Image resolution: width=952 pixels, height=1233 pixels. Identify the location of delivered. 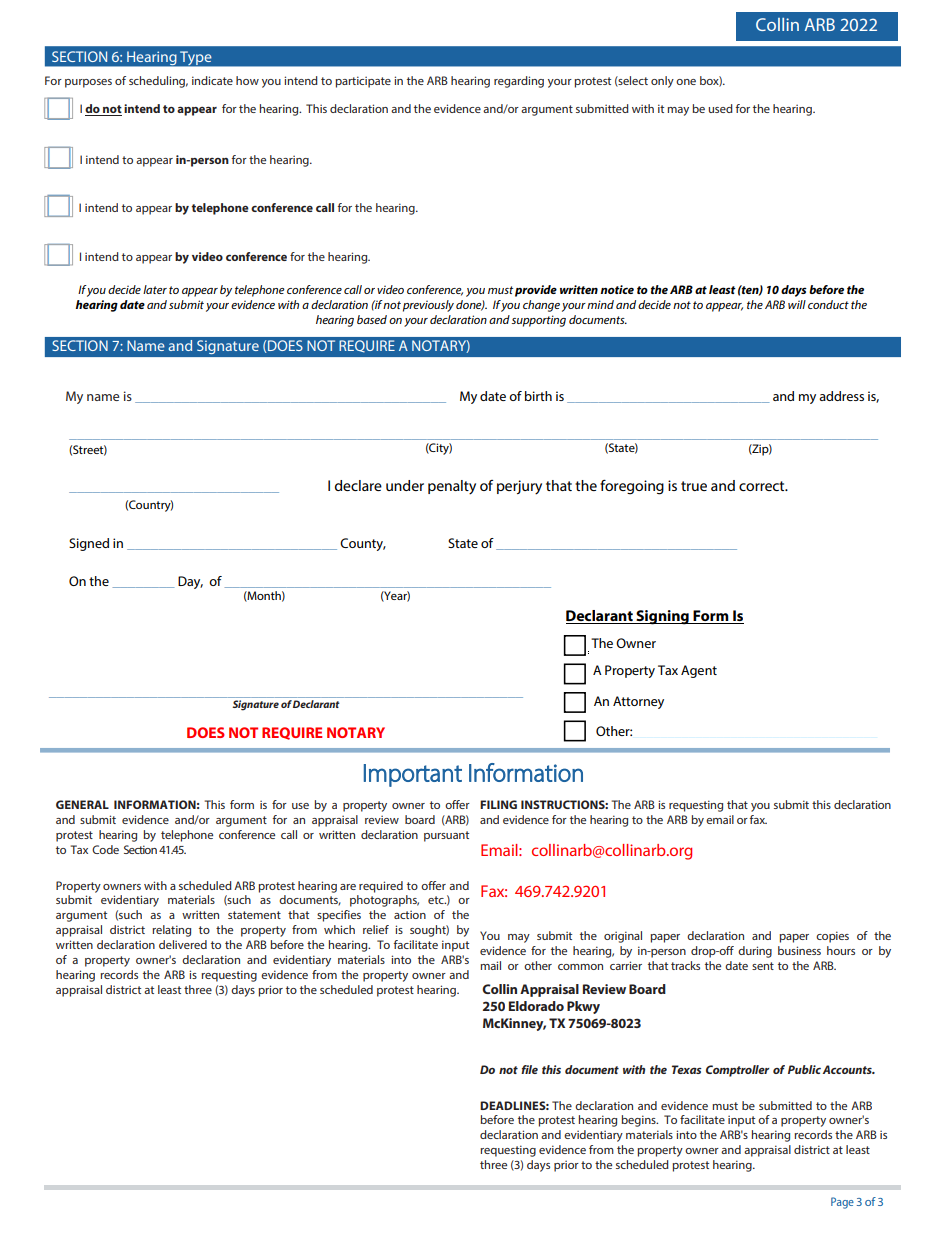
(183, 944).
